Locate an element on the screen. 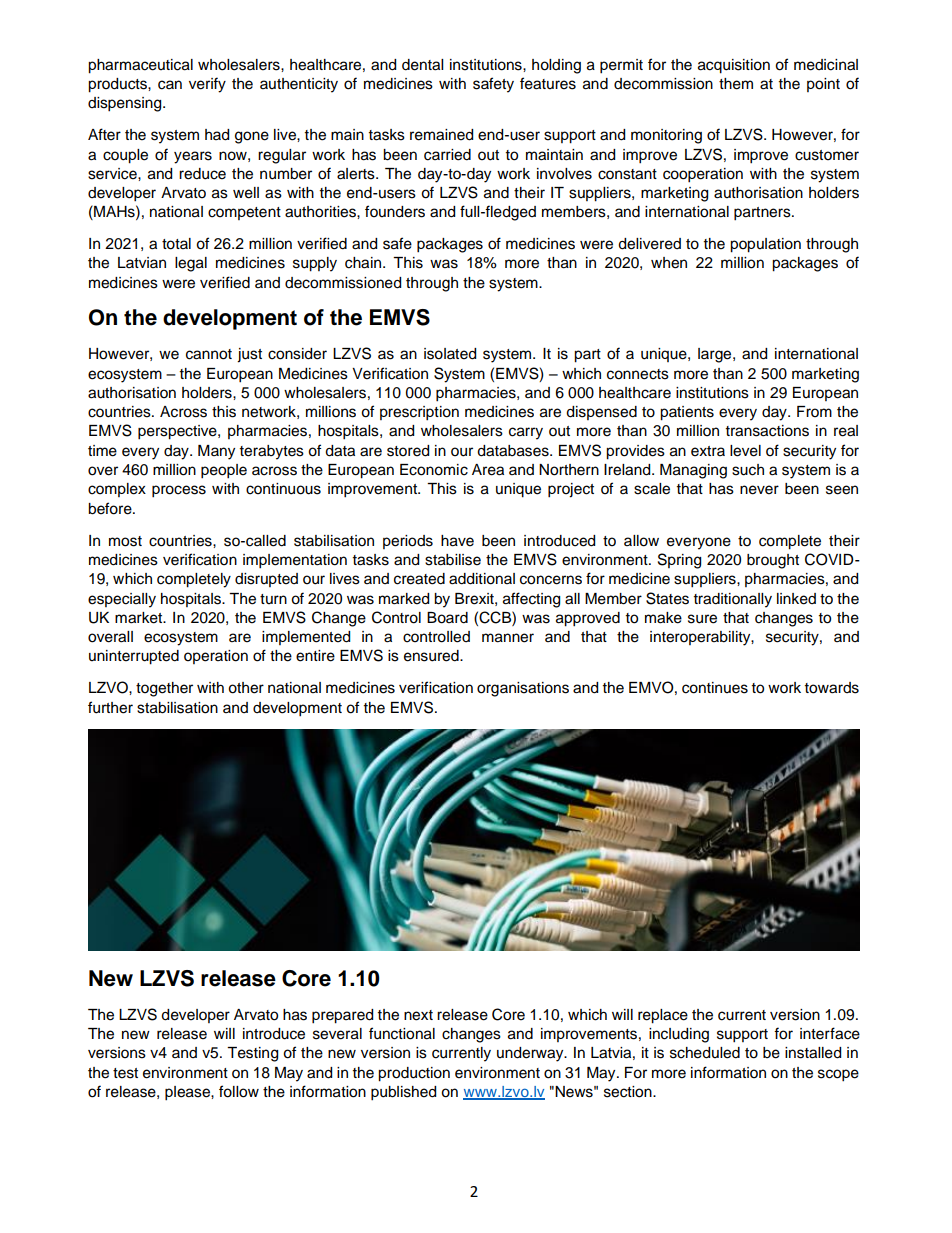  dental is located at coordinates (422, 65).
